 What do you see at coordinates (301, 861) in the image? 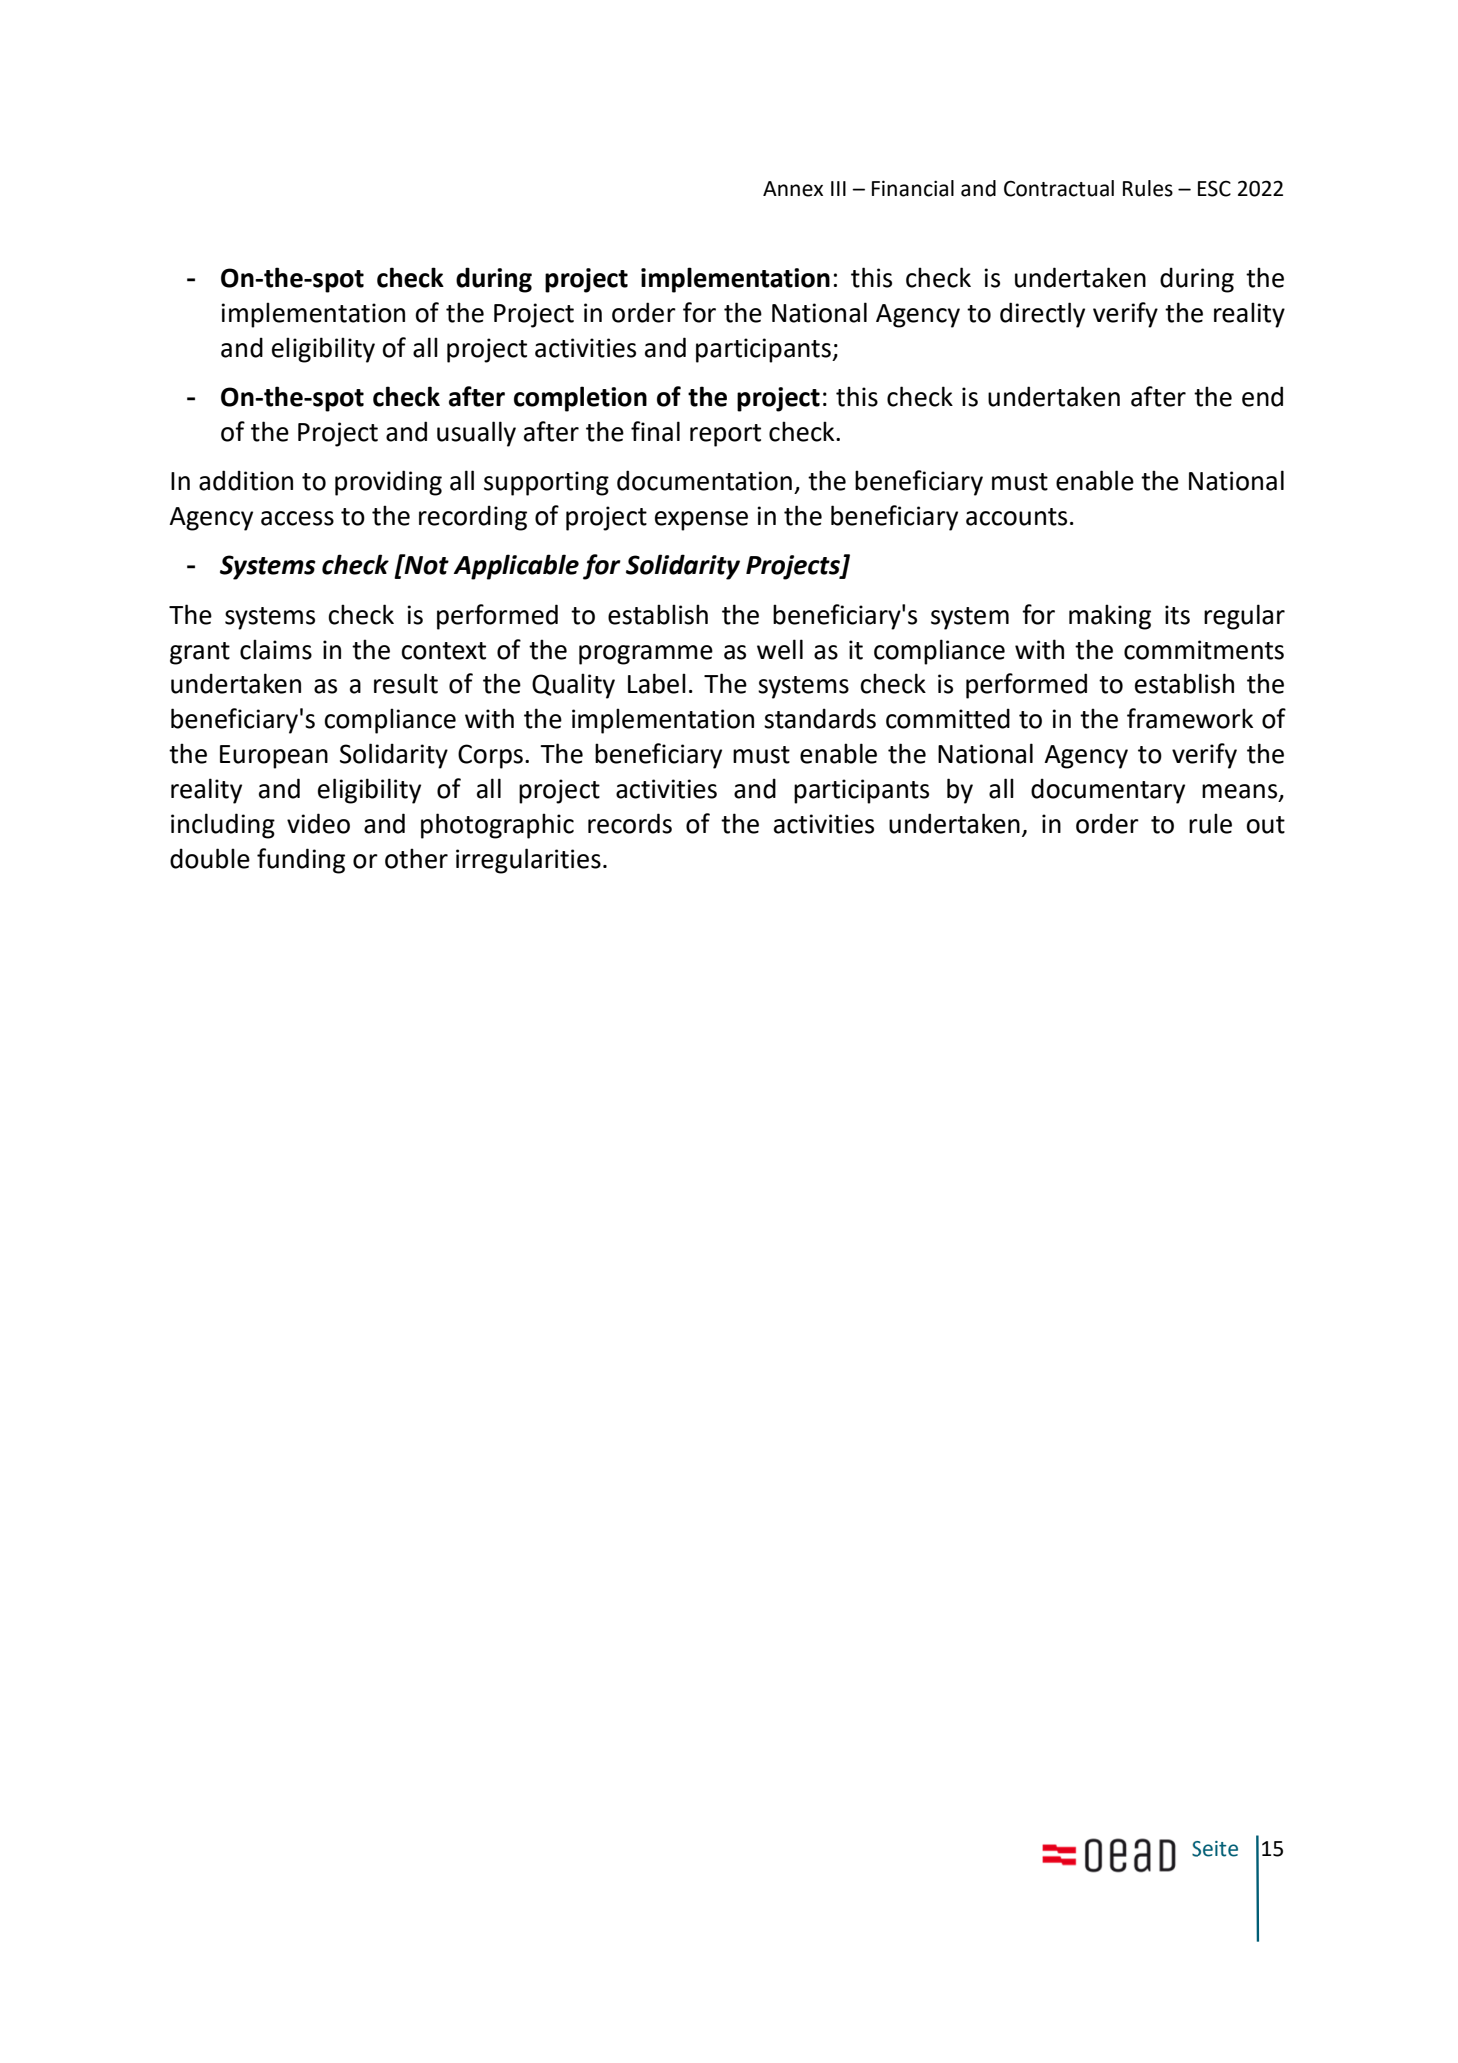
I see `funding` at bounding box center [301, 861].
